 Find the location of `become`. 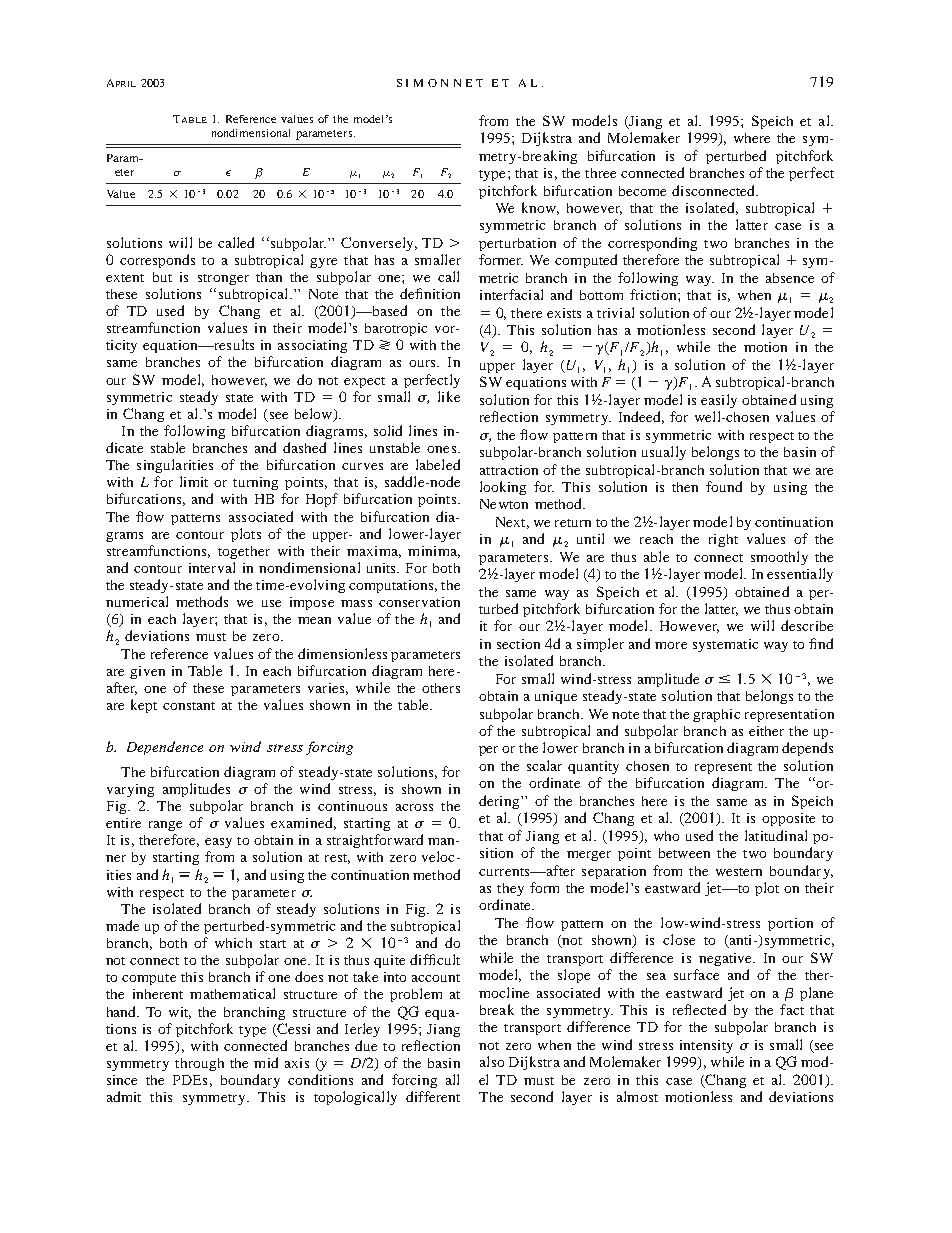

become is located at coordinates (642, 191).
